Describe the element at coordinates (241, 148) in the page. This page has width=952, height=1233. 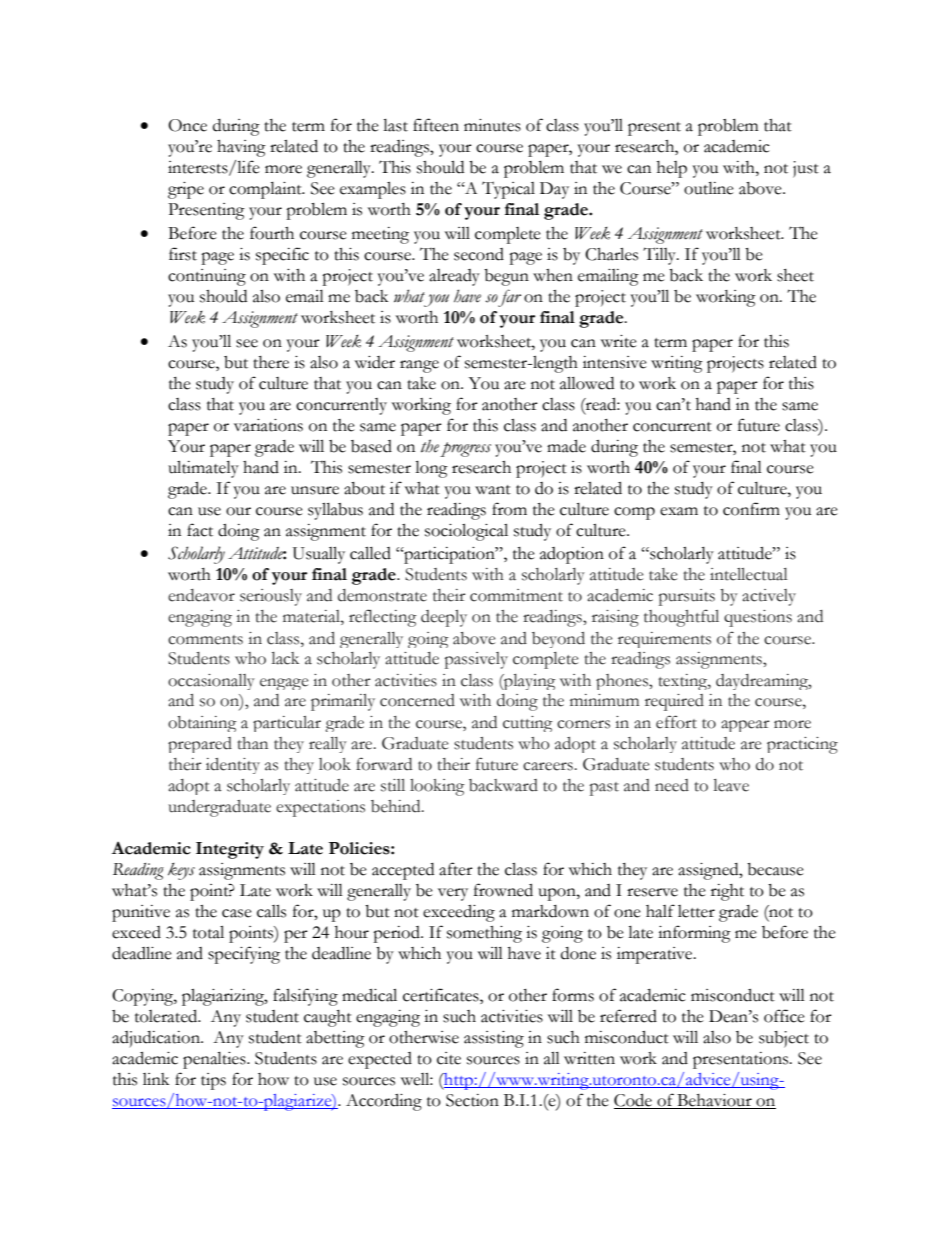
I see `having` at that location.
